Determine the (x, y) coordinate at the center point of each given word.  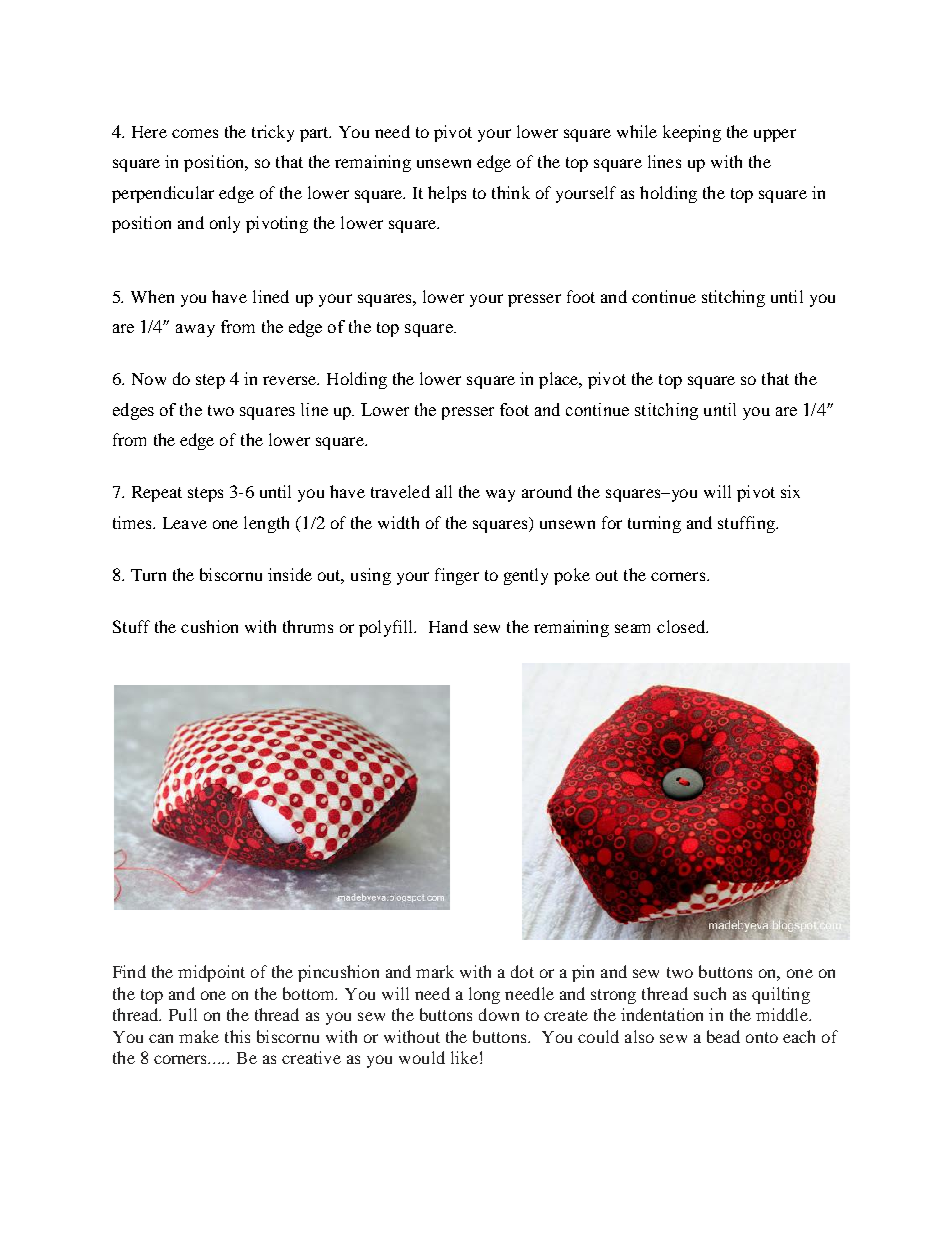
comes (195, 133)
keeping (692, 133)
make (199, 1036)
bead (723, 1036)
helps (447, 194)
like (464, 1057)
